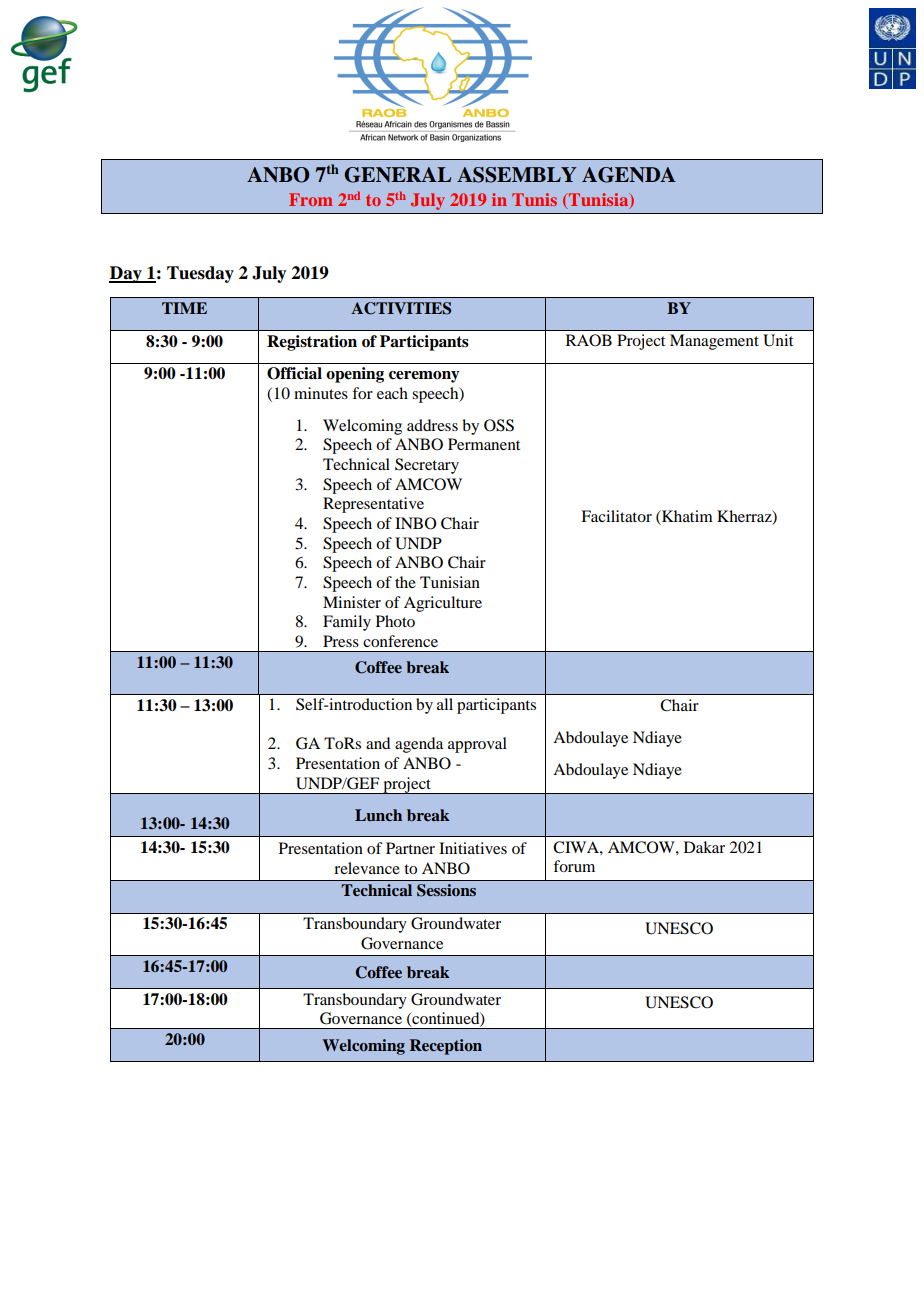  Describe the element at coordinates (443, 604) in the screenshot. I see `Agriculture` at that location.
